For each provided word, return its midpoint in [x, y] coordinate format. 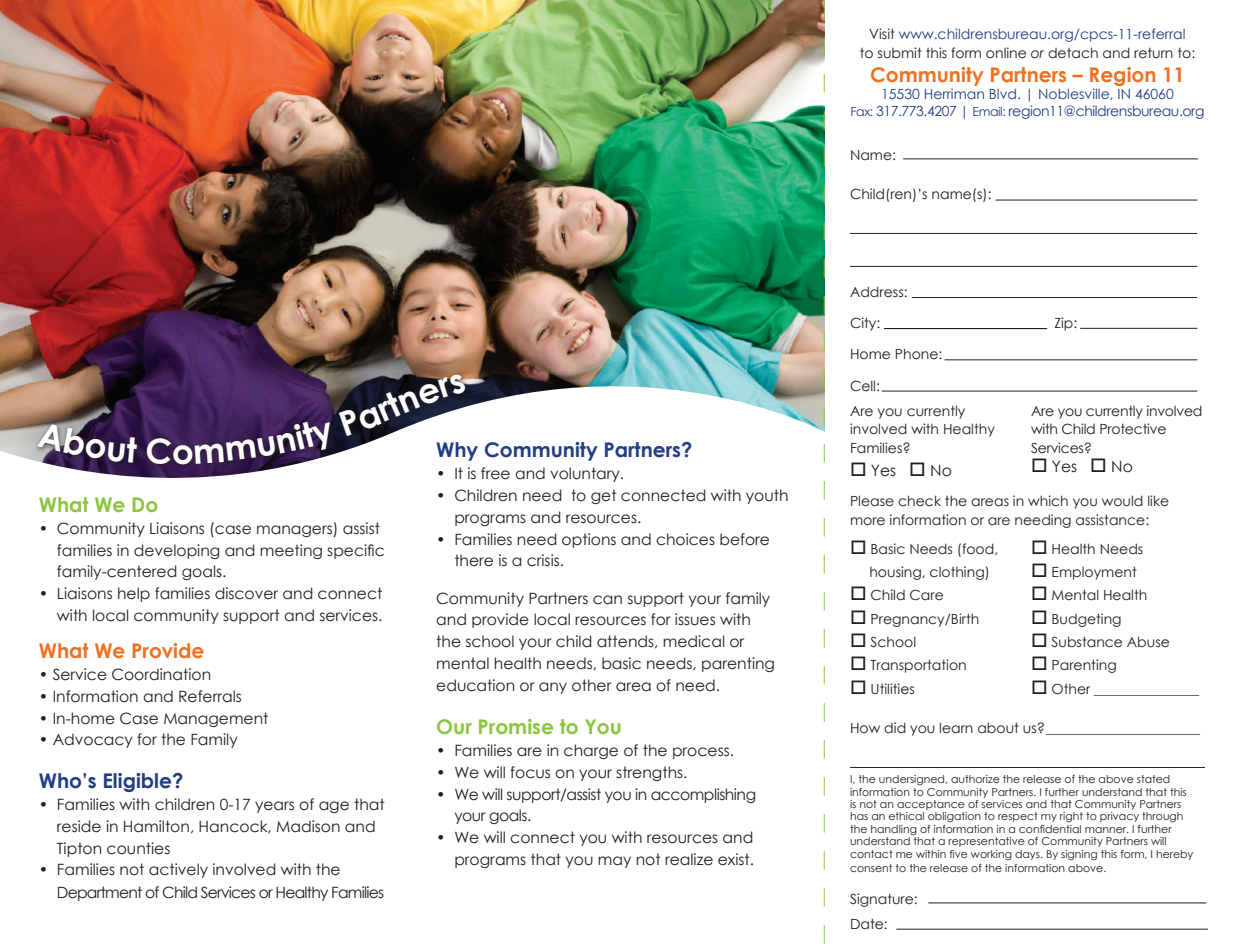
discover [246, 593]
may [614, 862]
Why [457, 451]
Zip [1065, 324]
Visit [881, 33]
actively [178, 870]
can [607, 600]
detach [1073, 52]
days [1028, 855]
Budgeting [1086, 620]
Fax [862, 111]
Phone [917, 353]
